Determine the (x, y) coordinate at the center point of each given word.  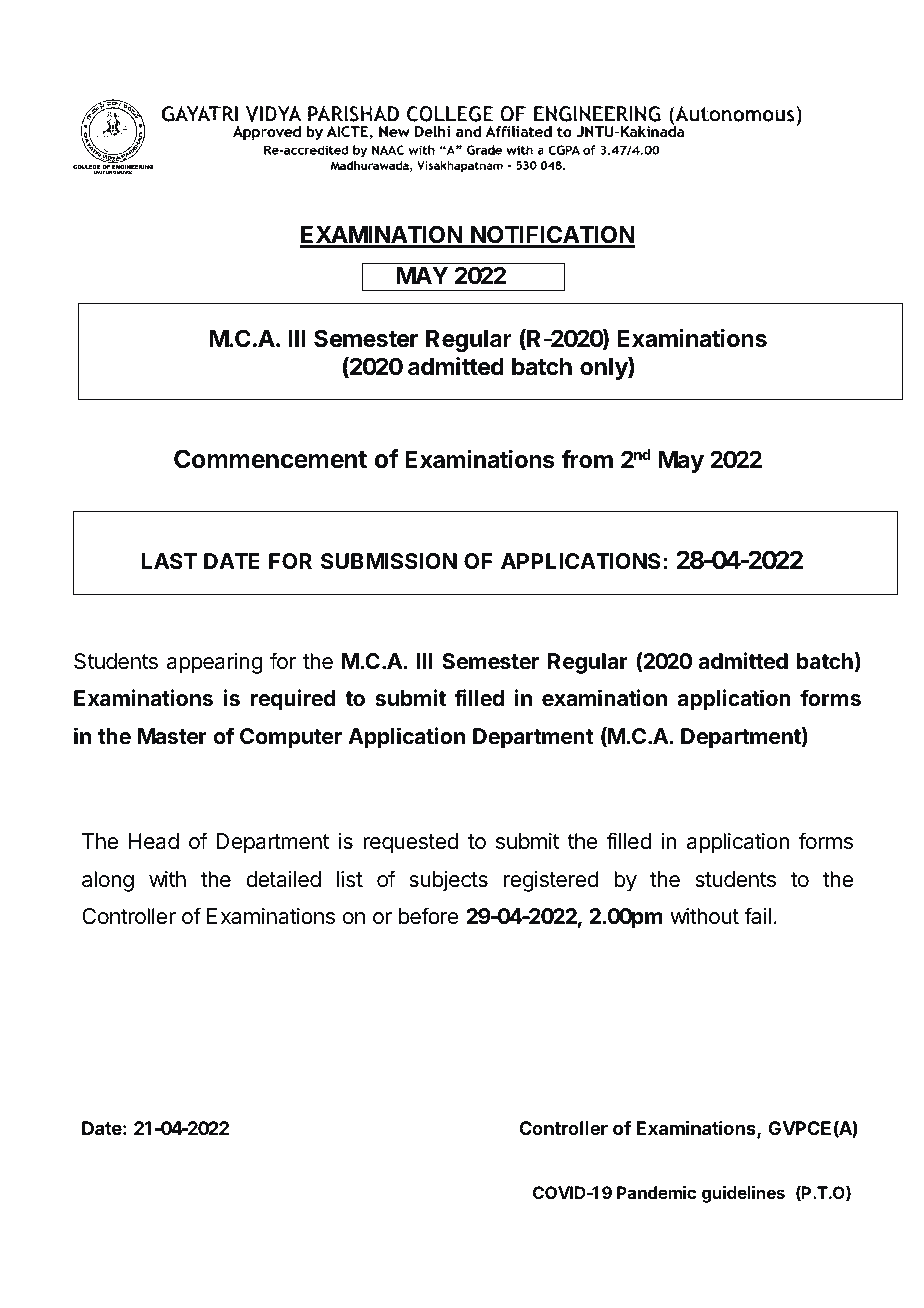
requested (410, 843)
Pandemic (656, 1192)
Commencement (270, 459)
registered (551, 881)
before (429, 916)
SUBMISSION (389, 561)
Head (154, 841)
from (587, 459)
